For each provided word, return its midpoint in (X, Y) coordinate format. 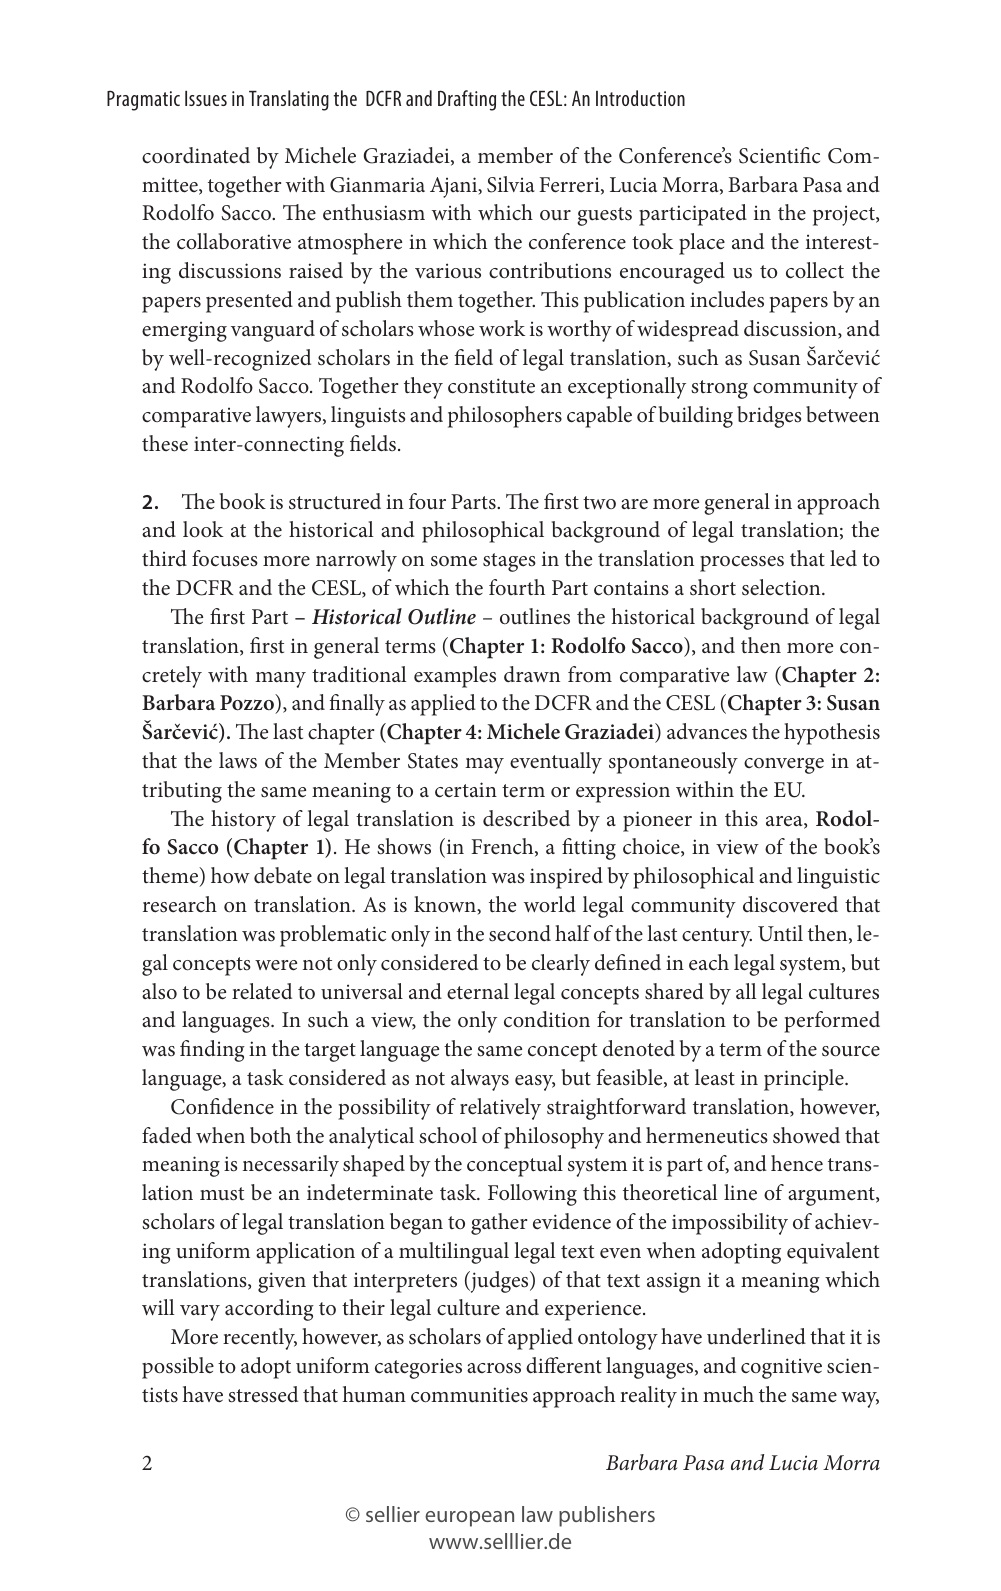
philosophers (505, 417)
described (526, 818)
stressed (263, 1394)
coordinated (196, 155)
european (469, 1519)
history (243, 821)
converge (784, 766)
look (203, 529)
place (702, 244)
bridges (769, 417)
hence (797, 1163)
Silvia (511, 184)
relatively (500, 1109)
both (270, 1135)
